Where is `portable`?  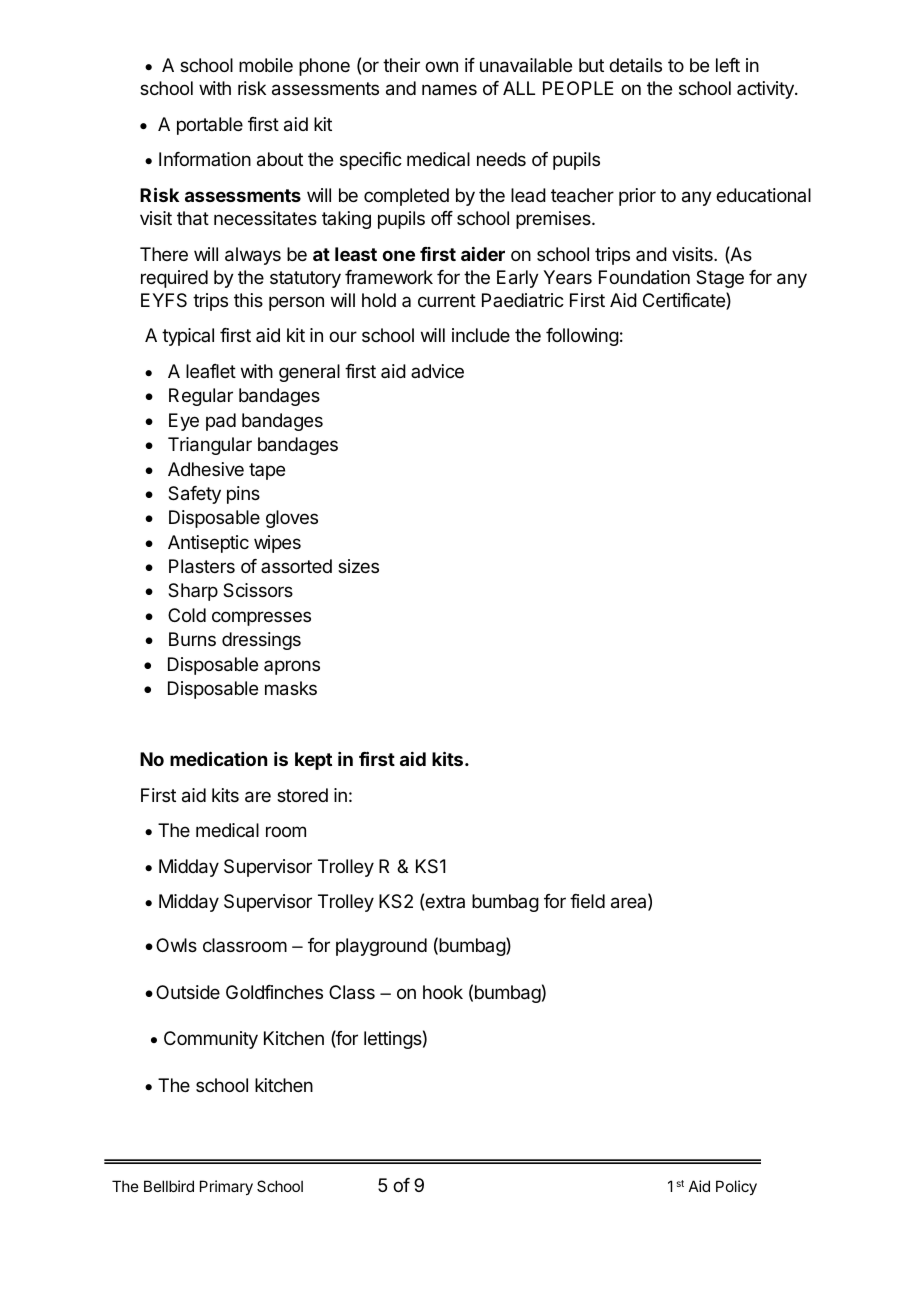
portable is located at coordinates (210, 126).
